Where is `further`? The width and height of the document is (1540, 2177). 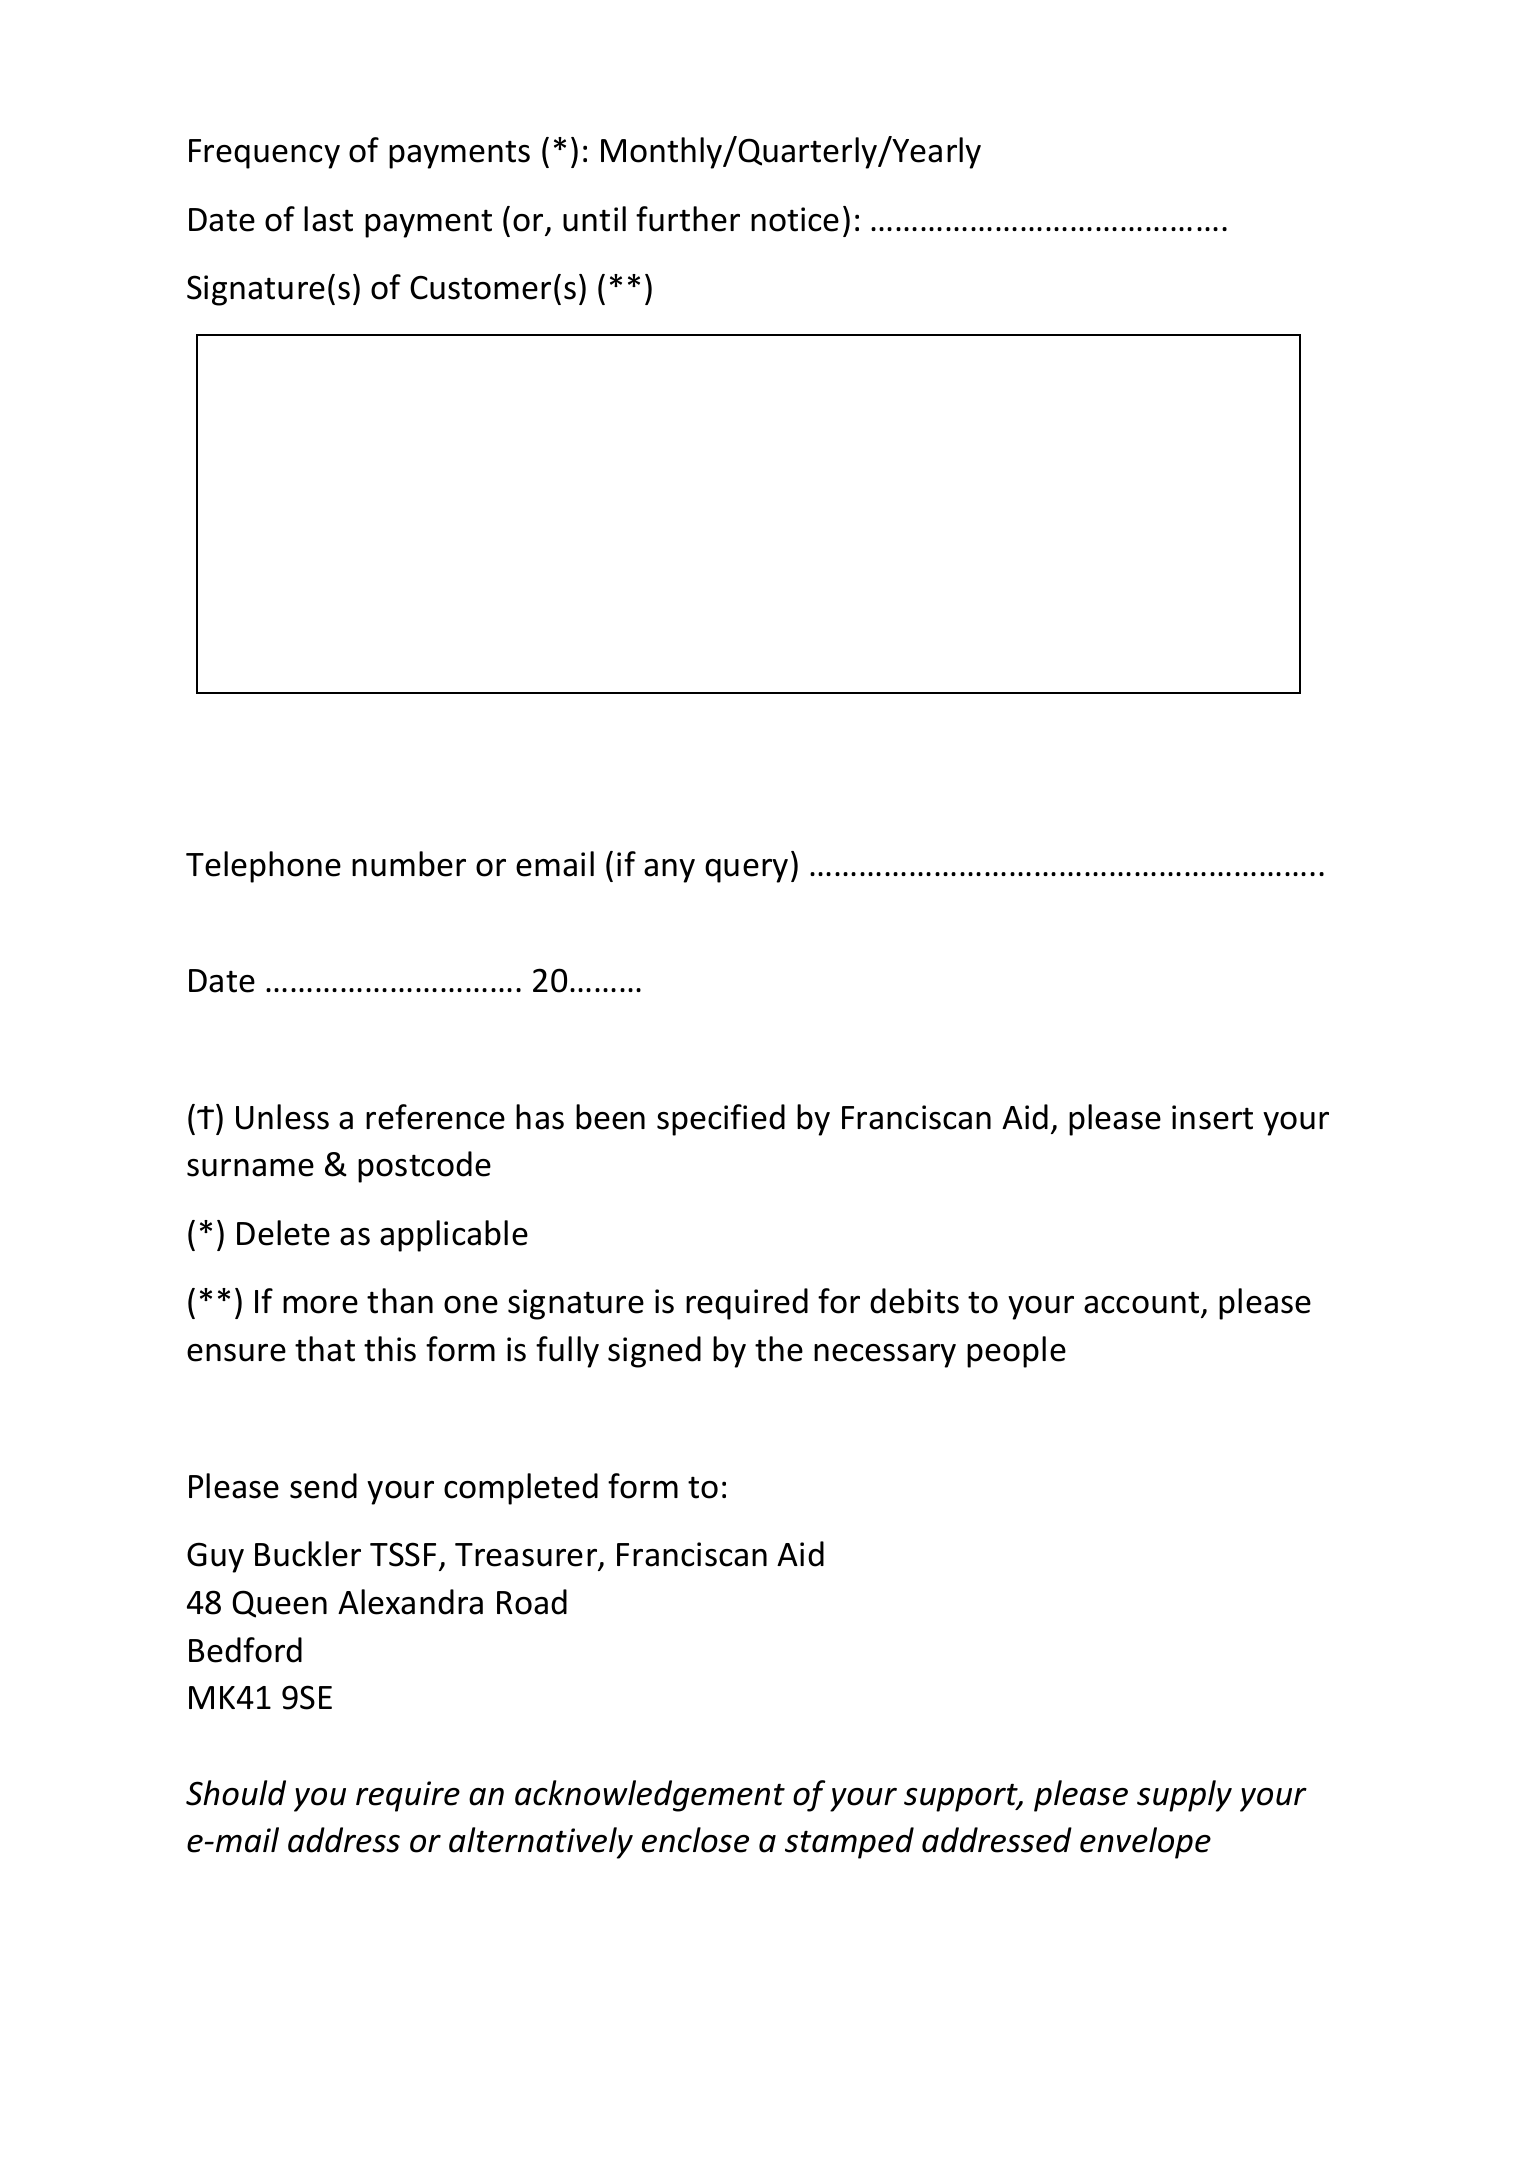 further is located at coordinates (688, 219).
